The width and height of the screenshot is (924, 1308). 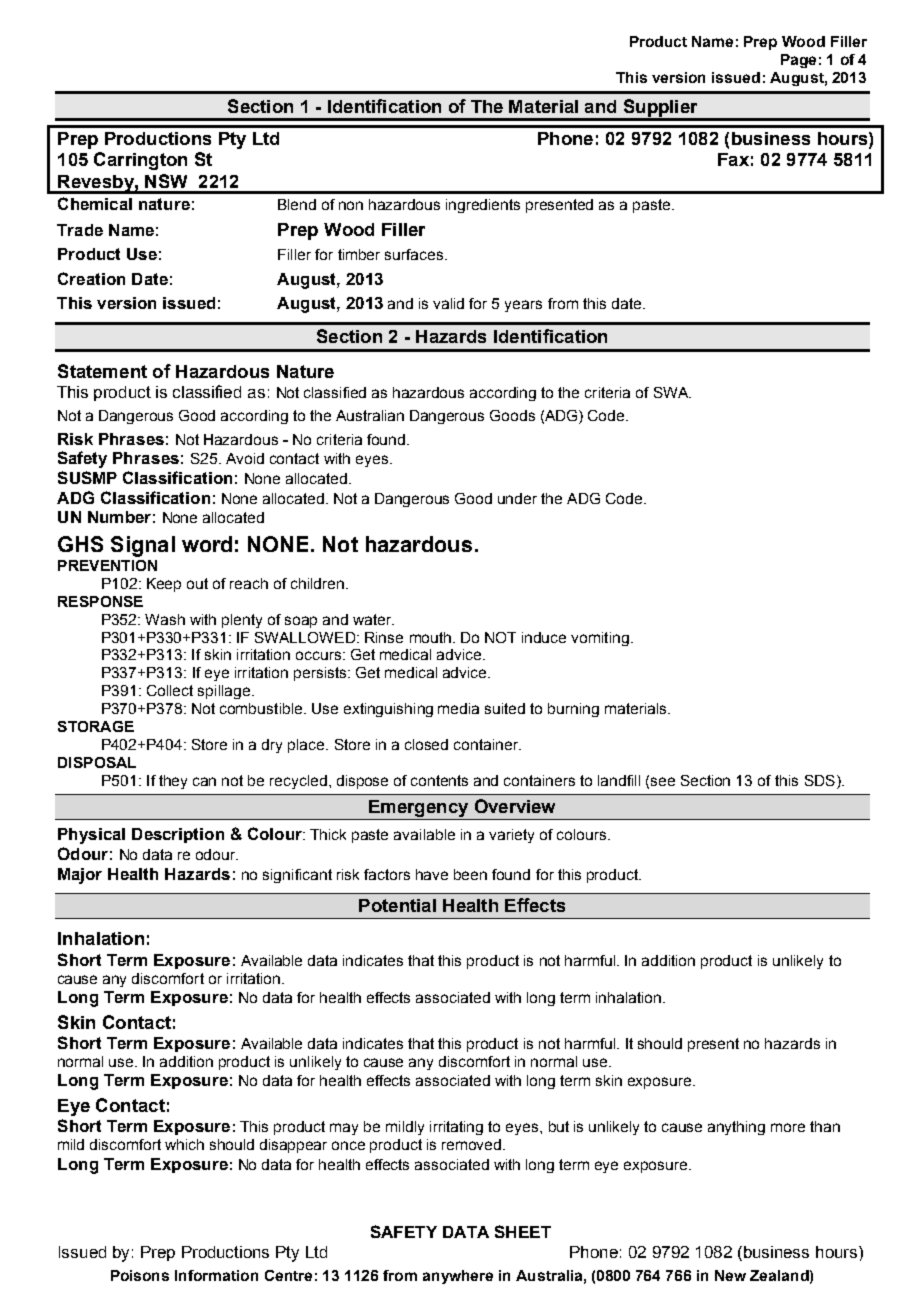 What do you see at coordinates (733, 159) in the screenshot?
I see `Fax` at bounding box center [733, 159].
